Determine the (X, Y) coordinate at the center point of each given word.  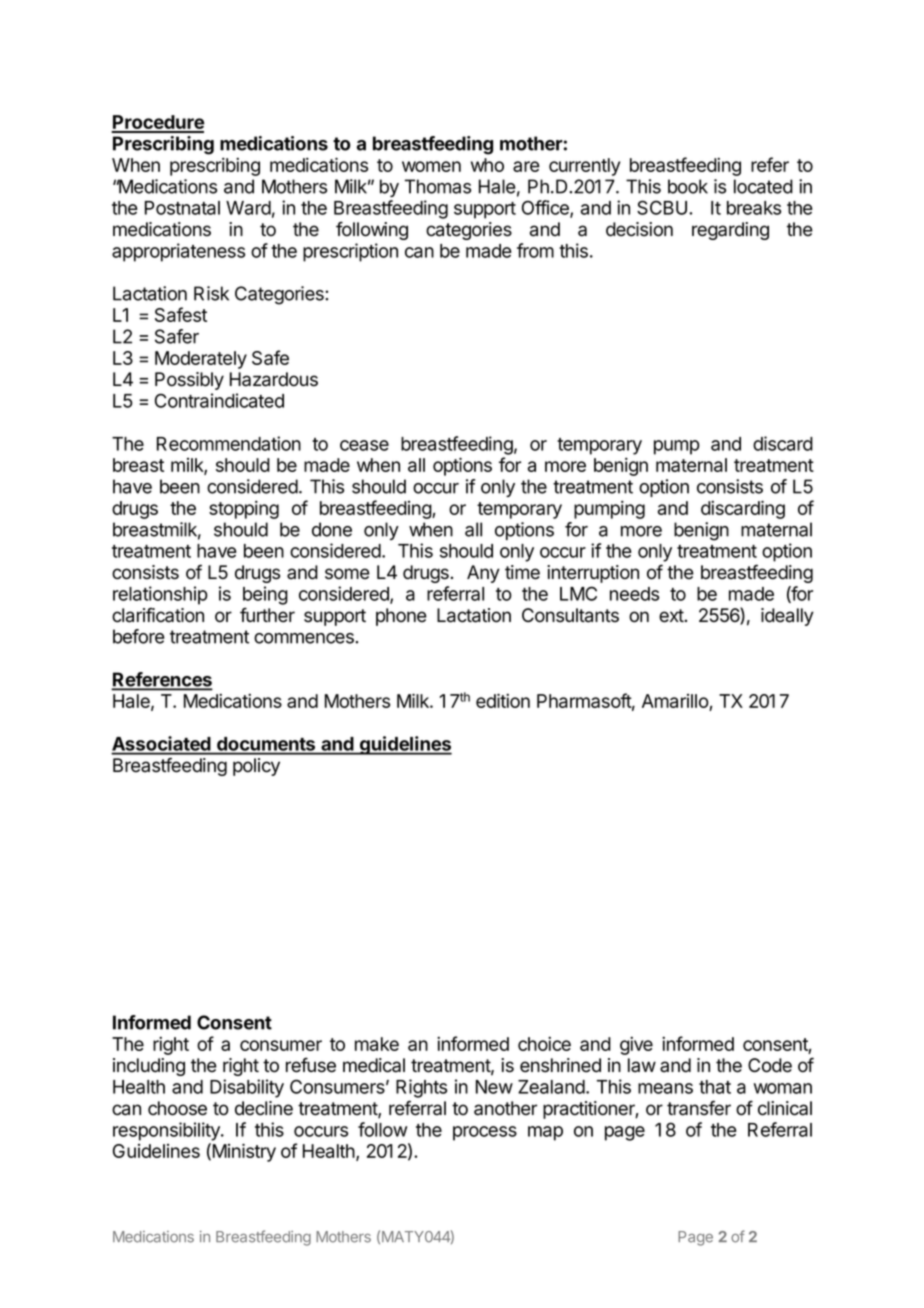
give (636, 1045)
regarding (730, 231)
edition (503, 700)
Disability (247, 1088)
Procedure (157, 123)
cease (364, 445)
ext (671, 616)
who (487, 165)
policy (256, 767)
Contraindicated (219, 400)
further (267, 615)
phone (401, 617)
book (688, 186)
